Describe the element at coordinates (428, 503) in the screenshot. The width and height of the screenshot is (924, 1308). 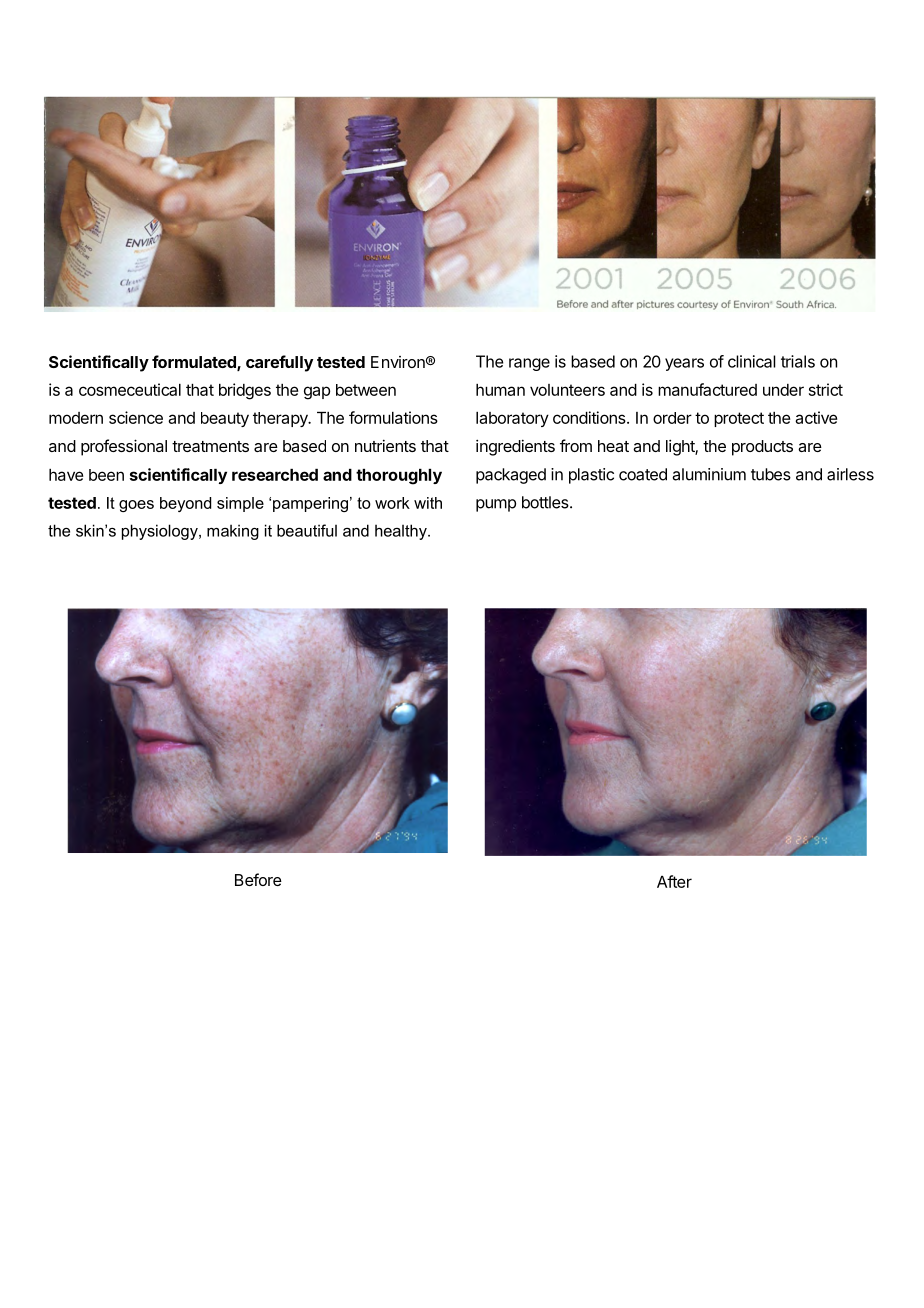
I see `with` at that location.
